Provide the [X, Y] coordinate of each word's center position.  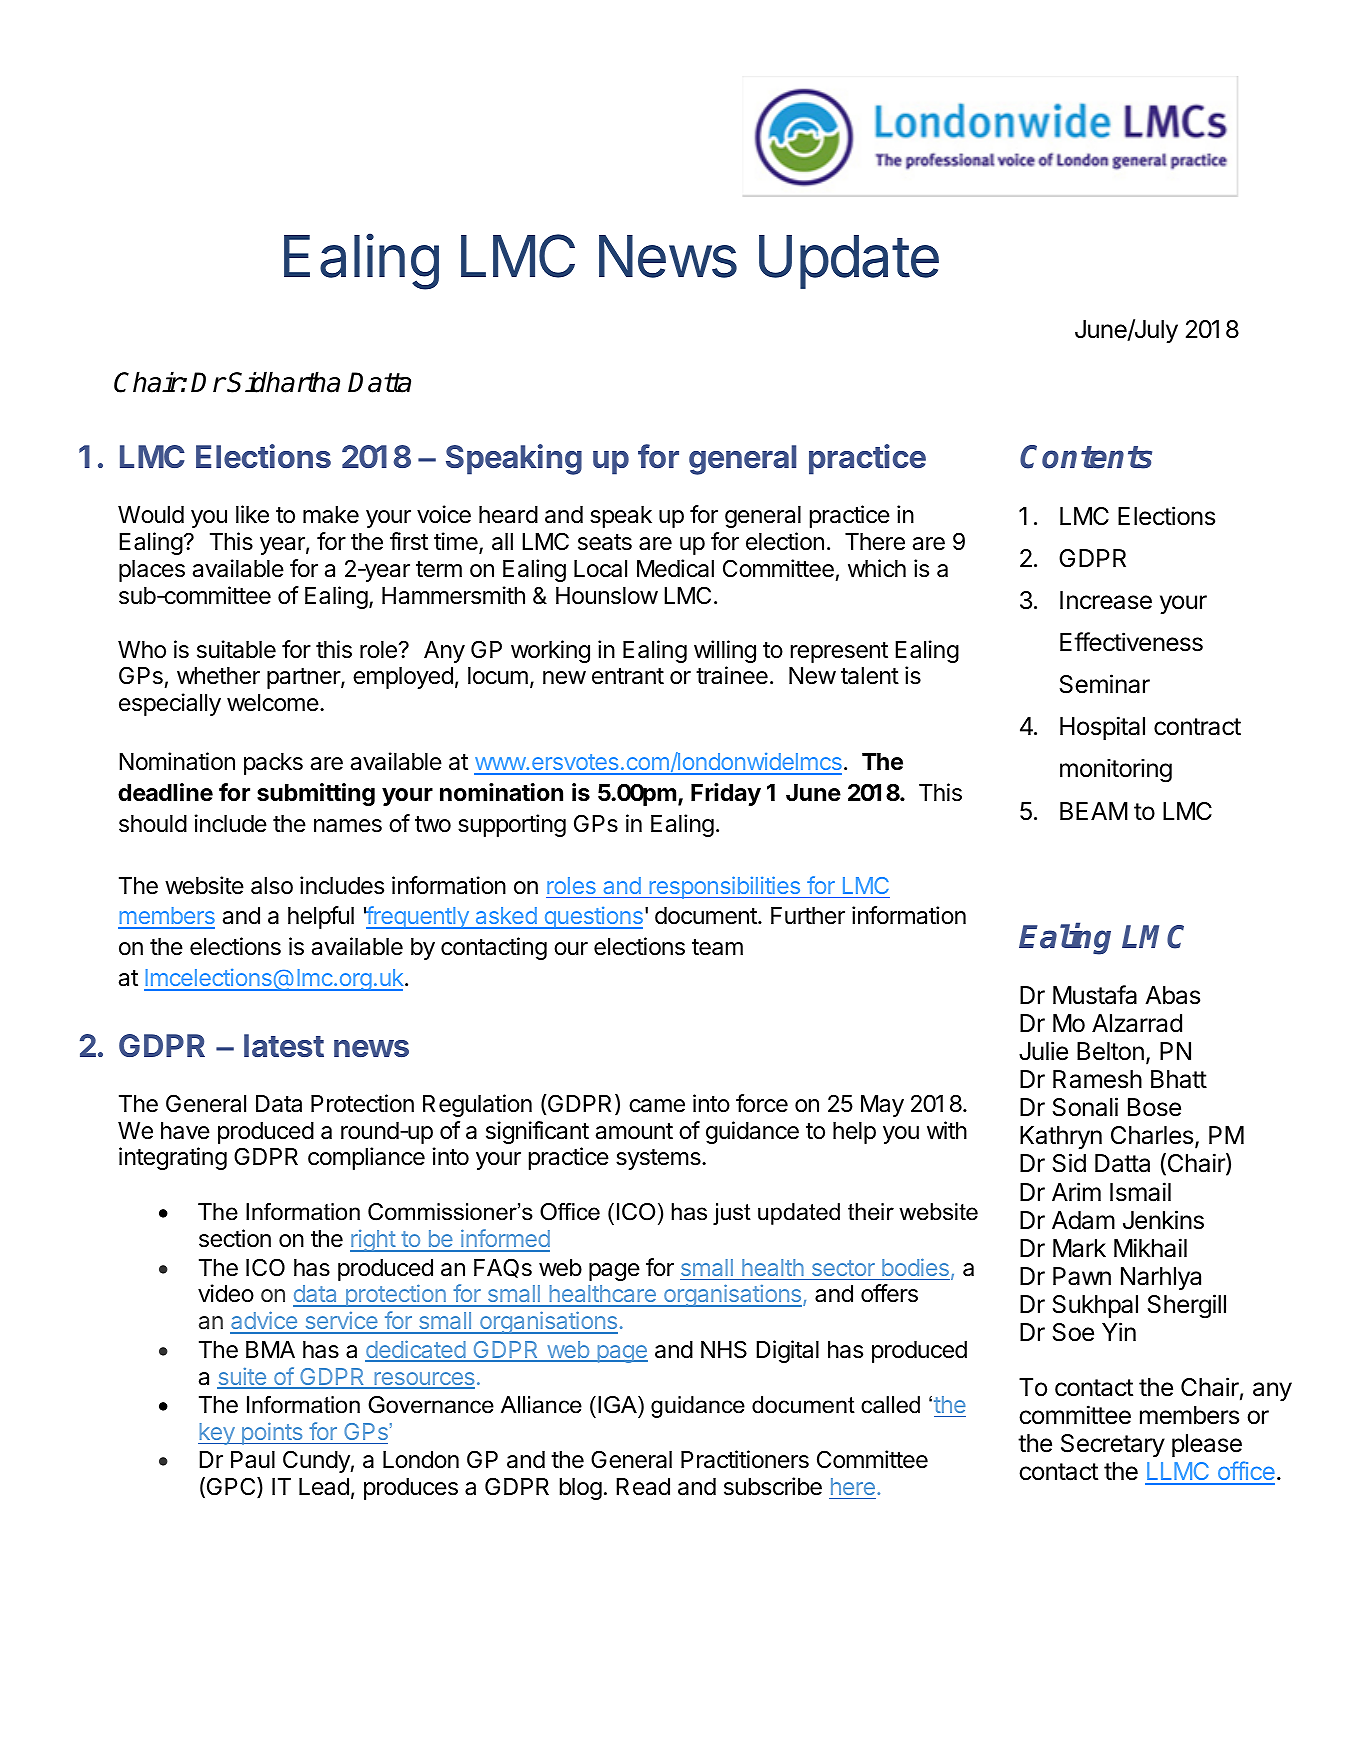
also [272, 886]
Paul [253, 1460]
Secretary [1113, 1445]
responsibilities [725, 887]
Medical [675, 568]
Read [643, 1487]
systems [659, 1159]
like [252, 514]
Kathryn [1061, 1137]
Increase [1106, 600]
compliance [366, 1158]
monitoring [1116, 770]
